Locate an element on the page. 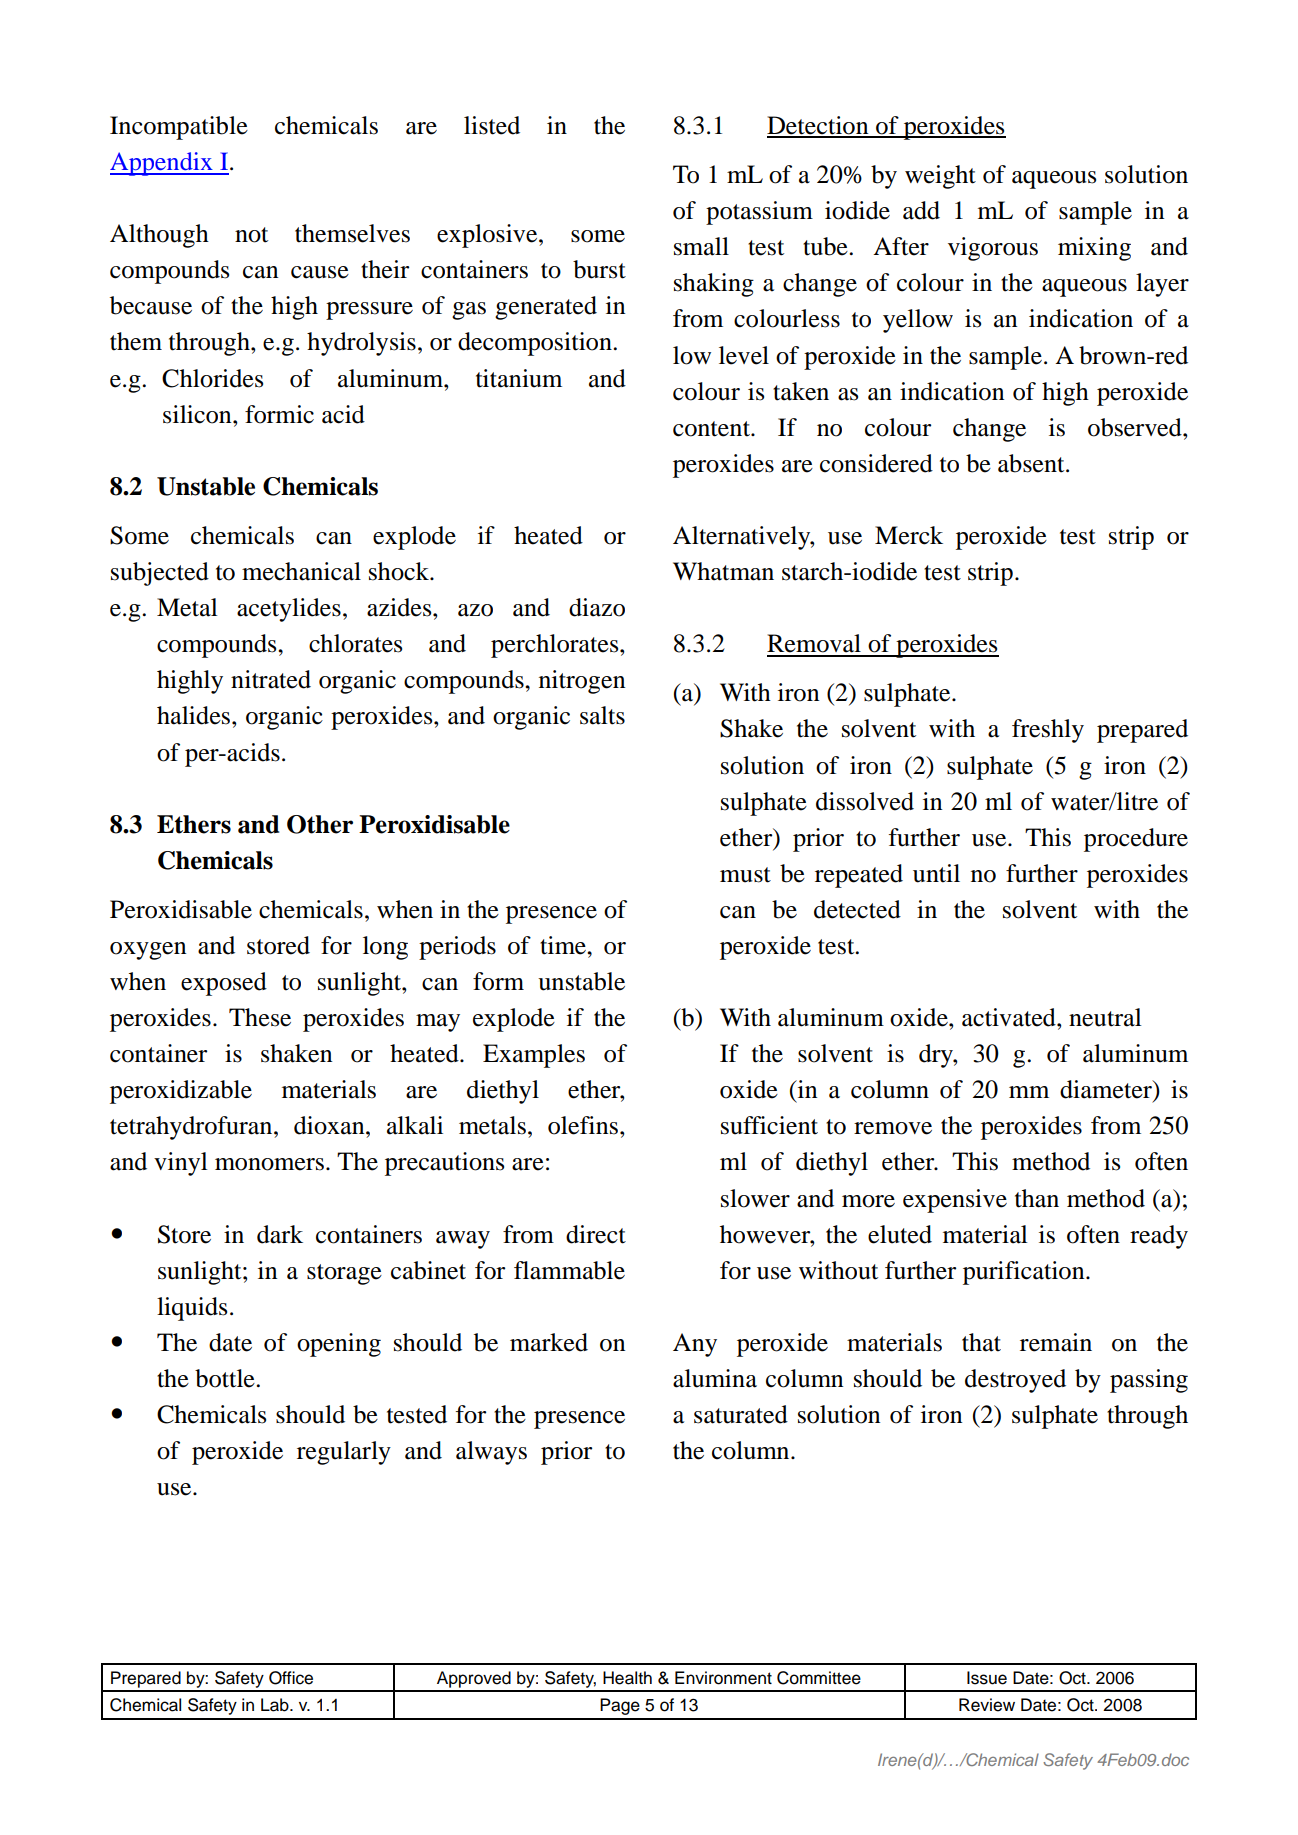 The width and height of the page is (1298, 1835). Office is located at coordinates (291, 1678).
